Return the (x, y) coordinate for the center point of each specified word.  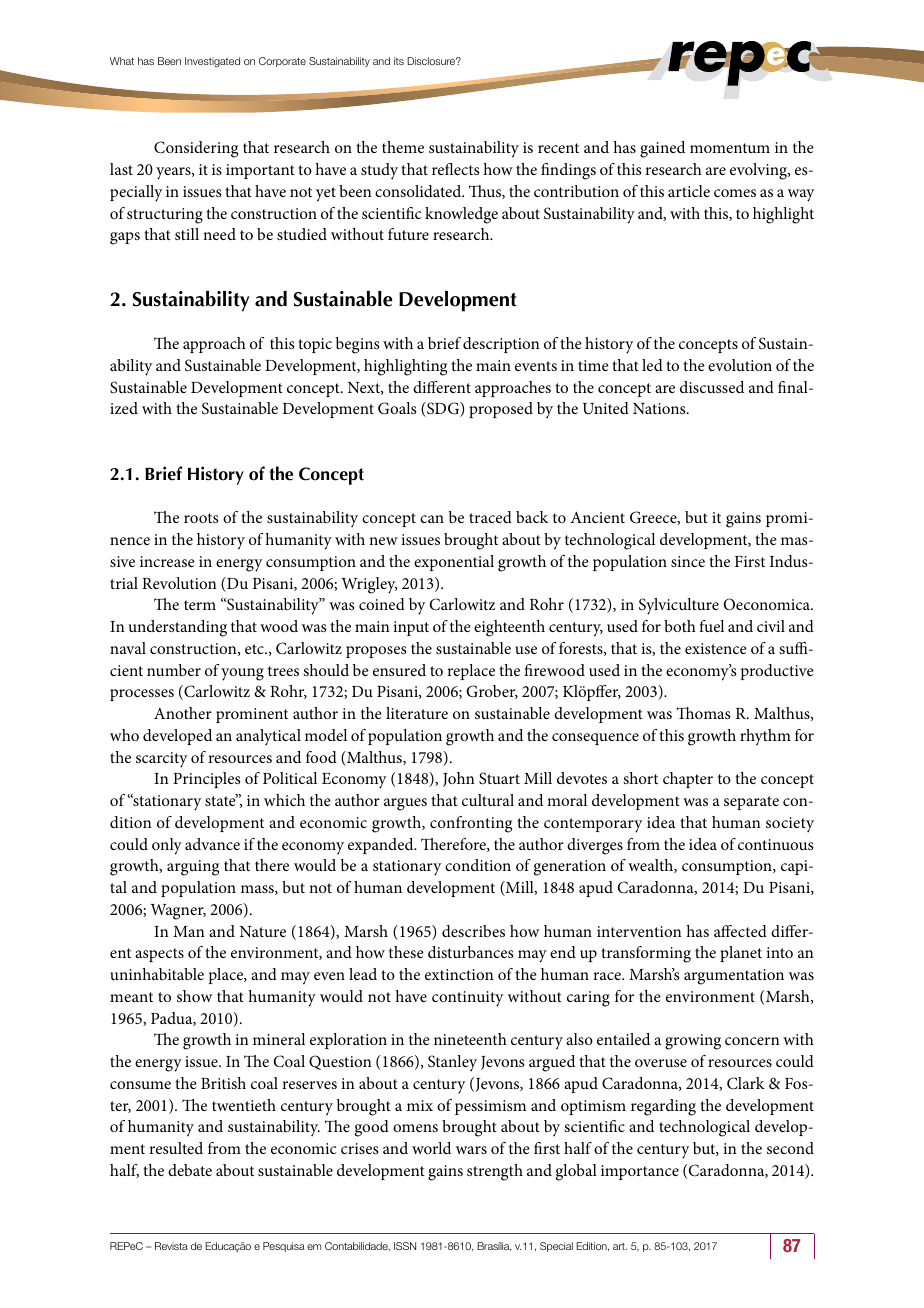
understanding (178, 628)
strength (495, 1172)
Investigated (212, 62)
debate (190, 1170)
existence (716, 648)
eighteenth (509, 628)
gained (662, 149)
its (399, 61)
